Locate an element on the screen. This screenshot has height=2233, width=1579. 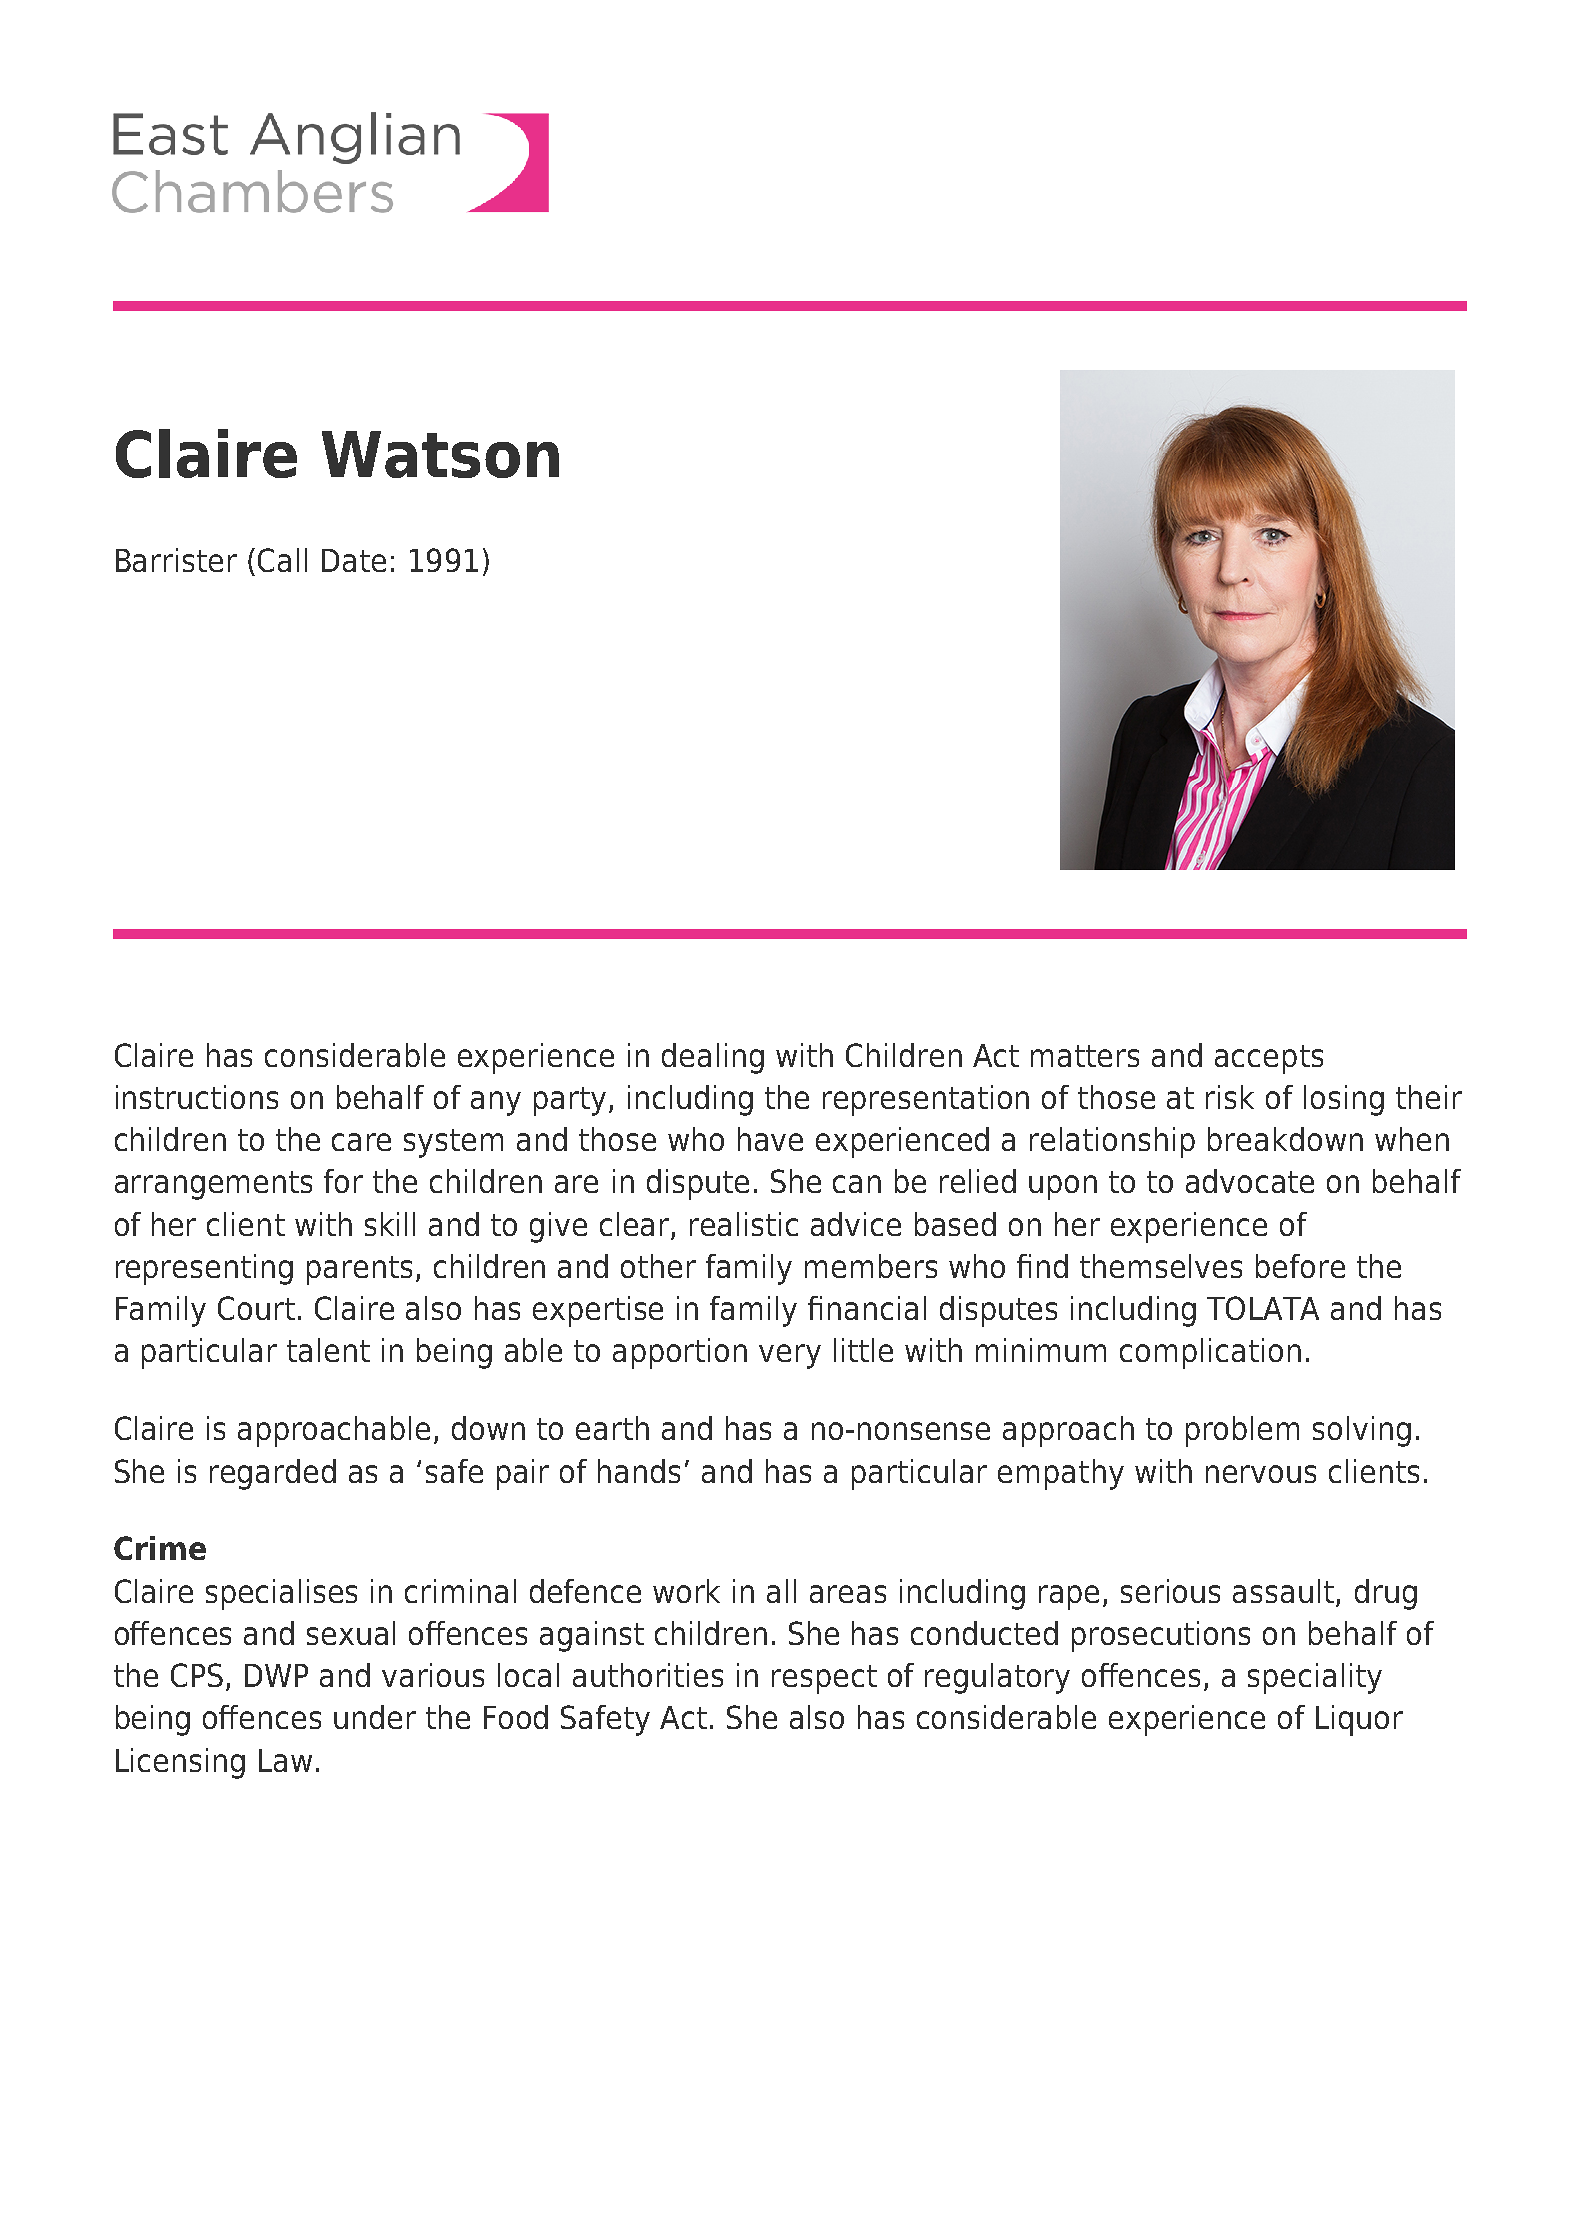
regarded is located at coordinates (273, 1474).
